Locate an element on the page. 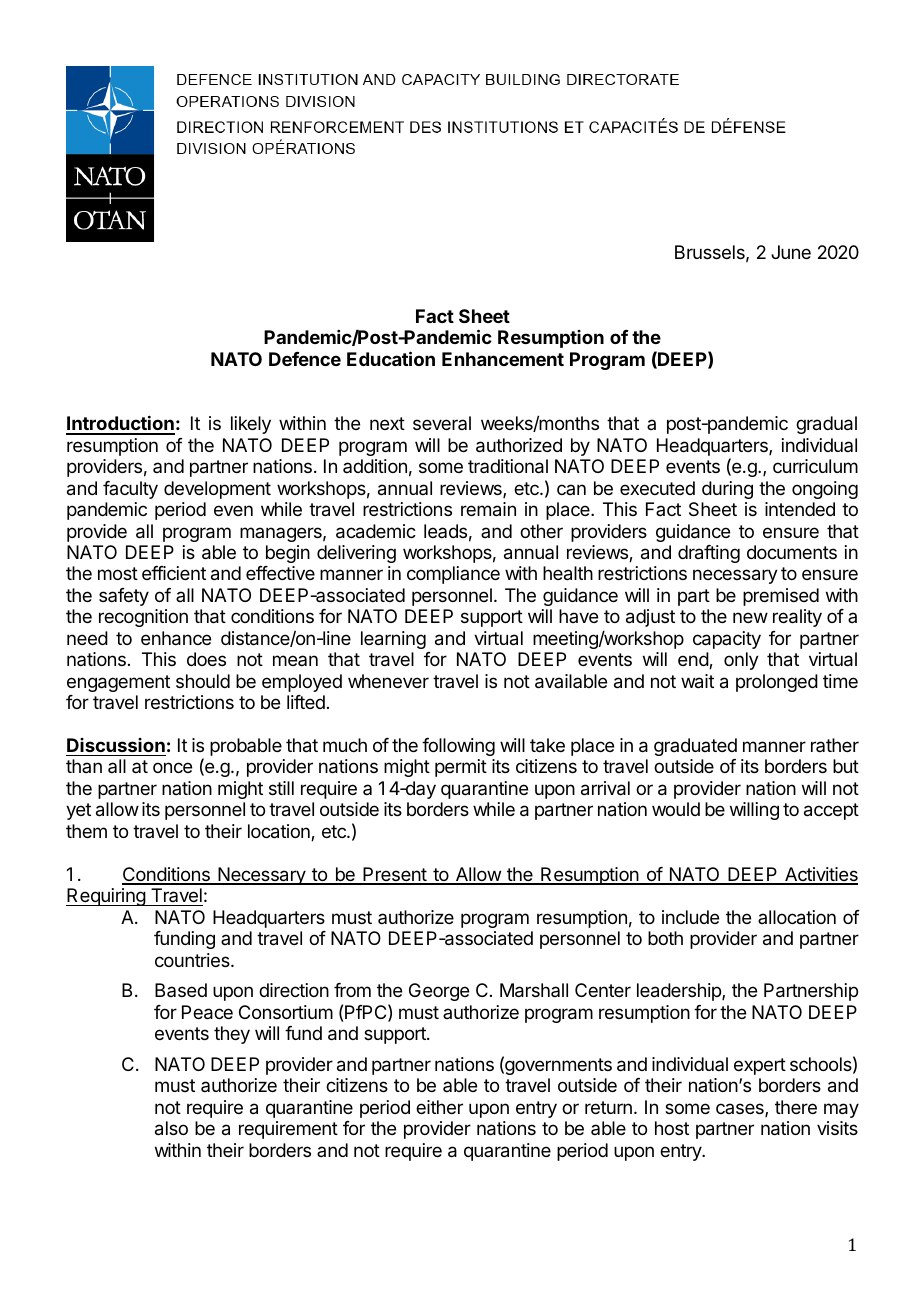 The height and width of the image is (1309, 924). include is located at coordinates (690, 917).
